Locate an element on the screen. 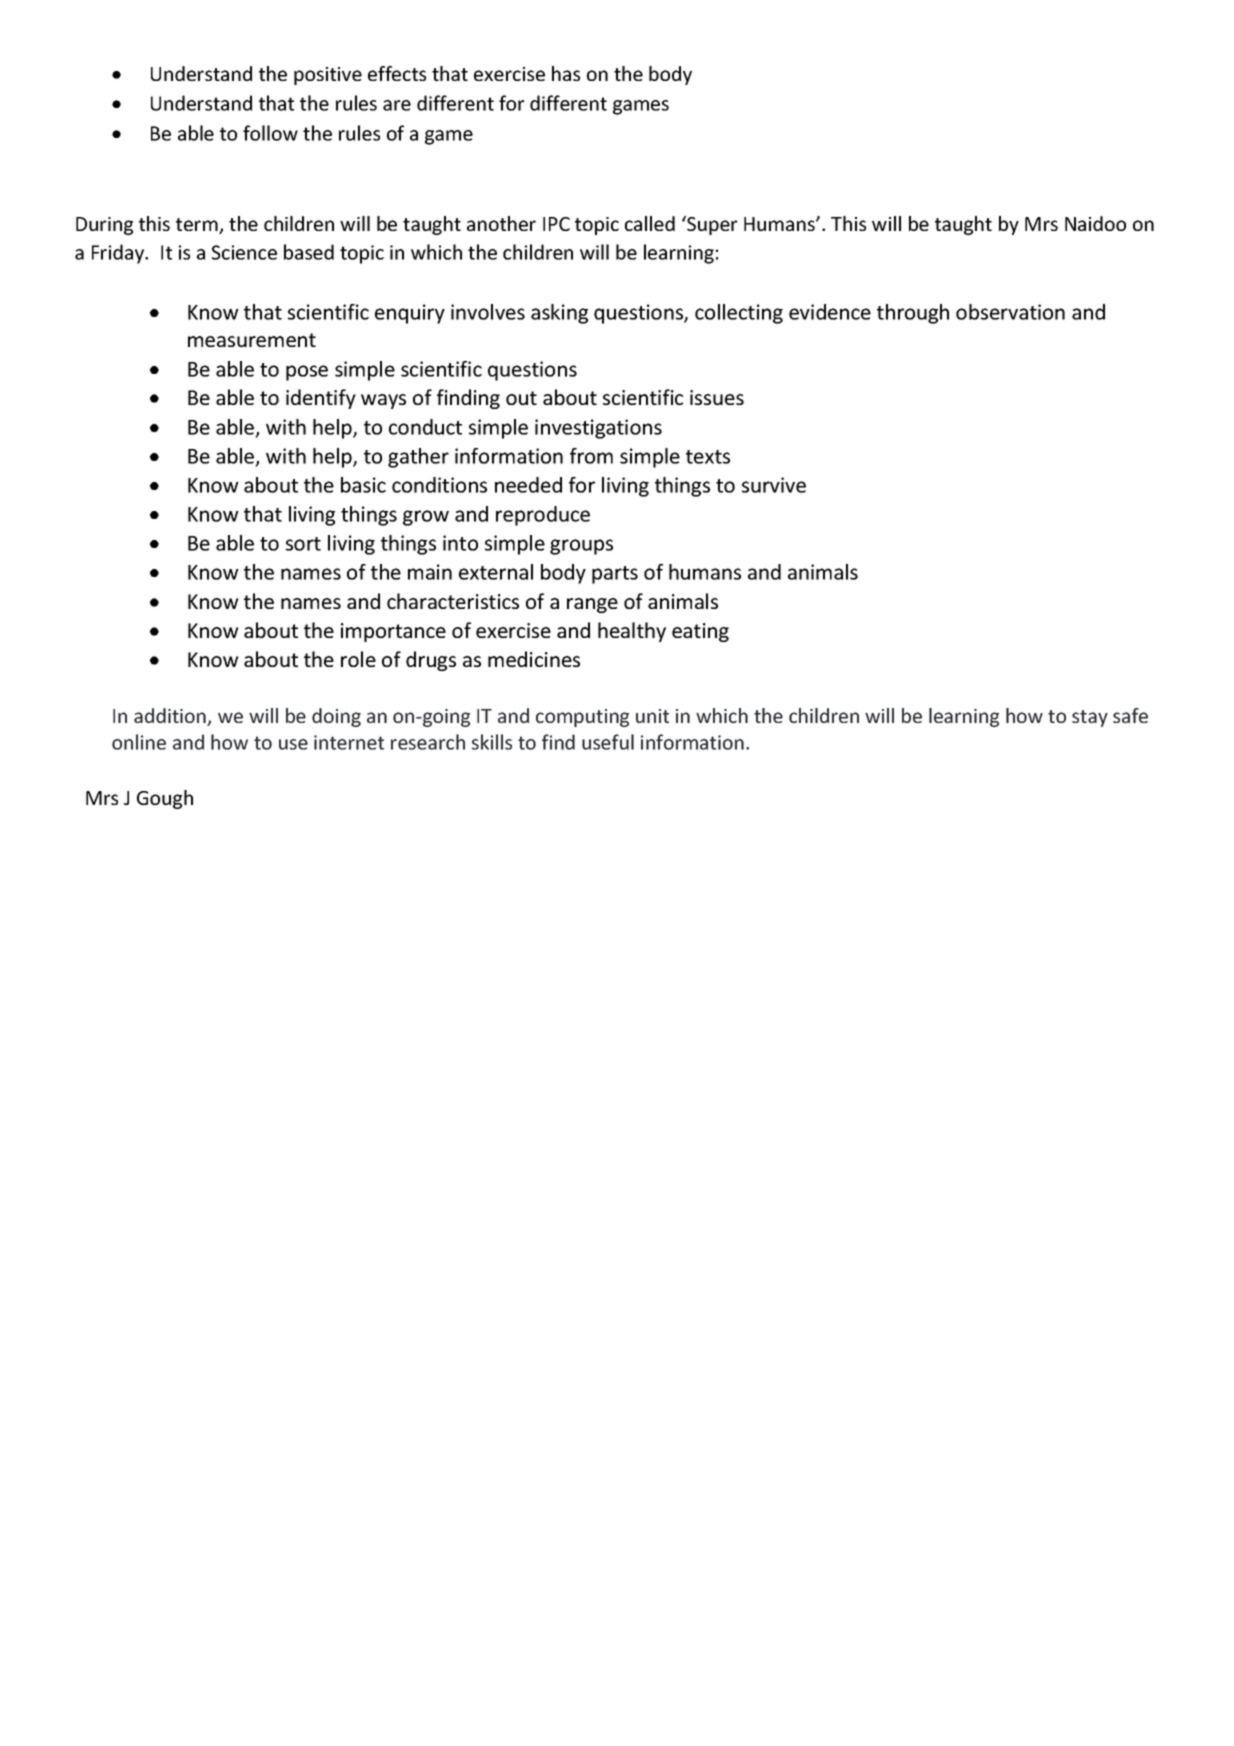 The height and width of the screenshot is (1746, 1234). positive is located at coordinates (328, 76).
